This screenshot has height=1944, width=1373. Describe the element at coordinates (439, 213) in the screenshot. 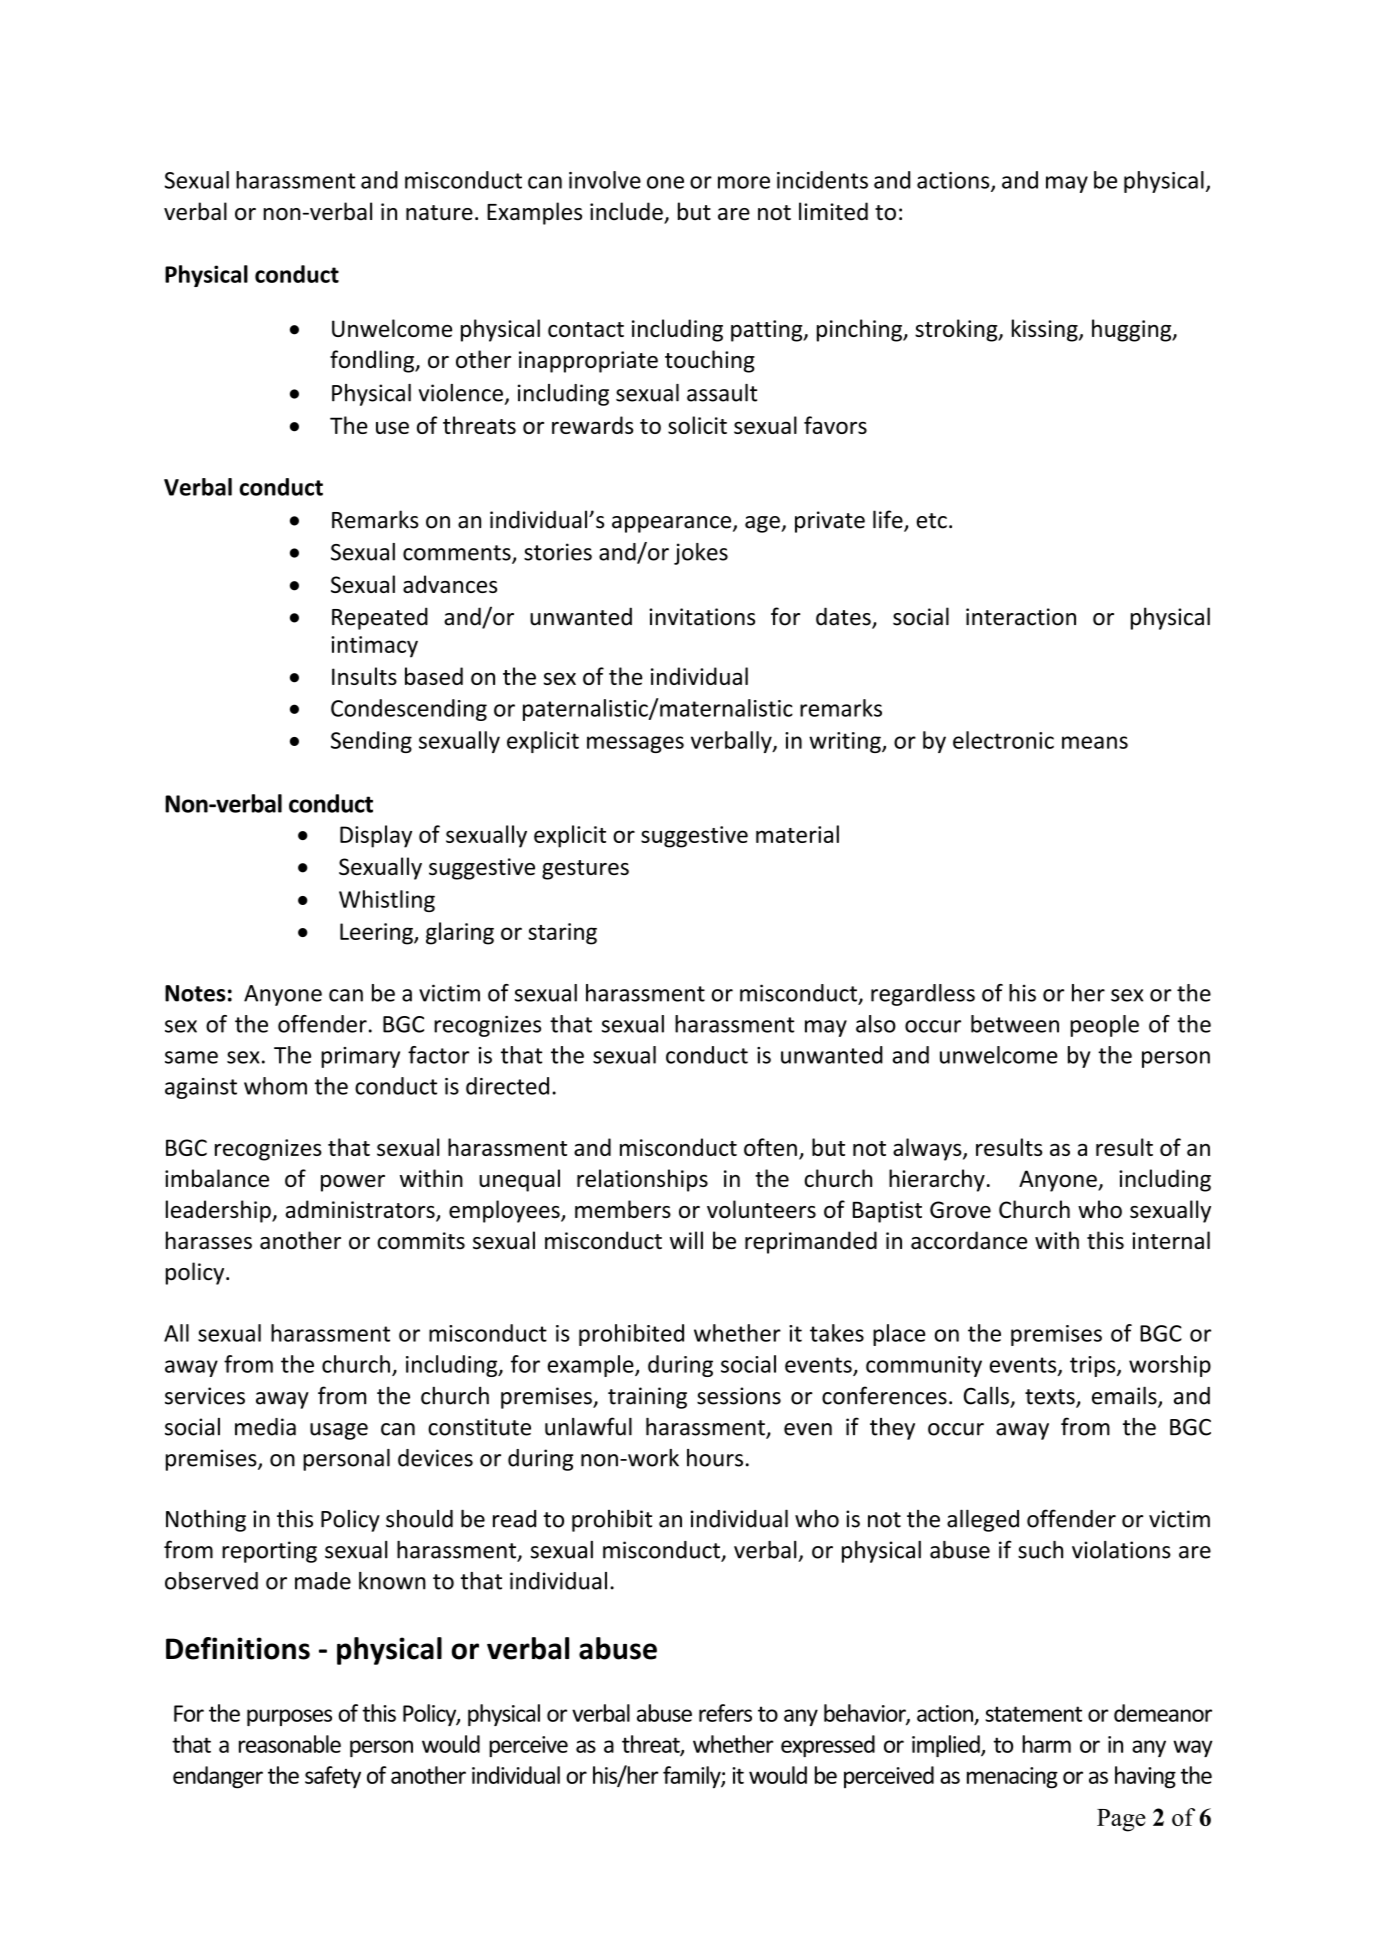

I see `nature` at that location.
